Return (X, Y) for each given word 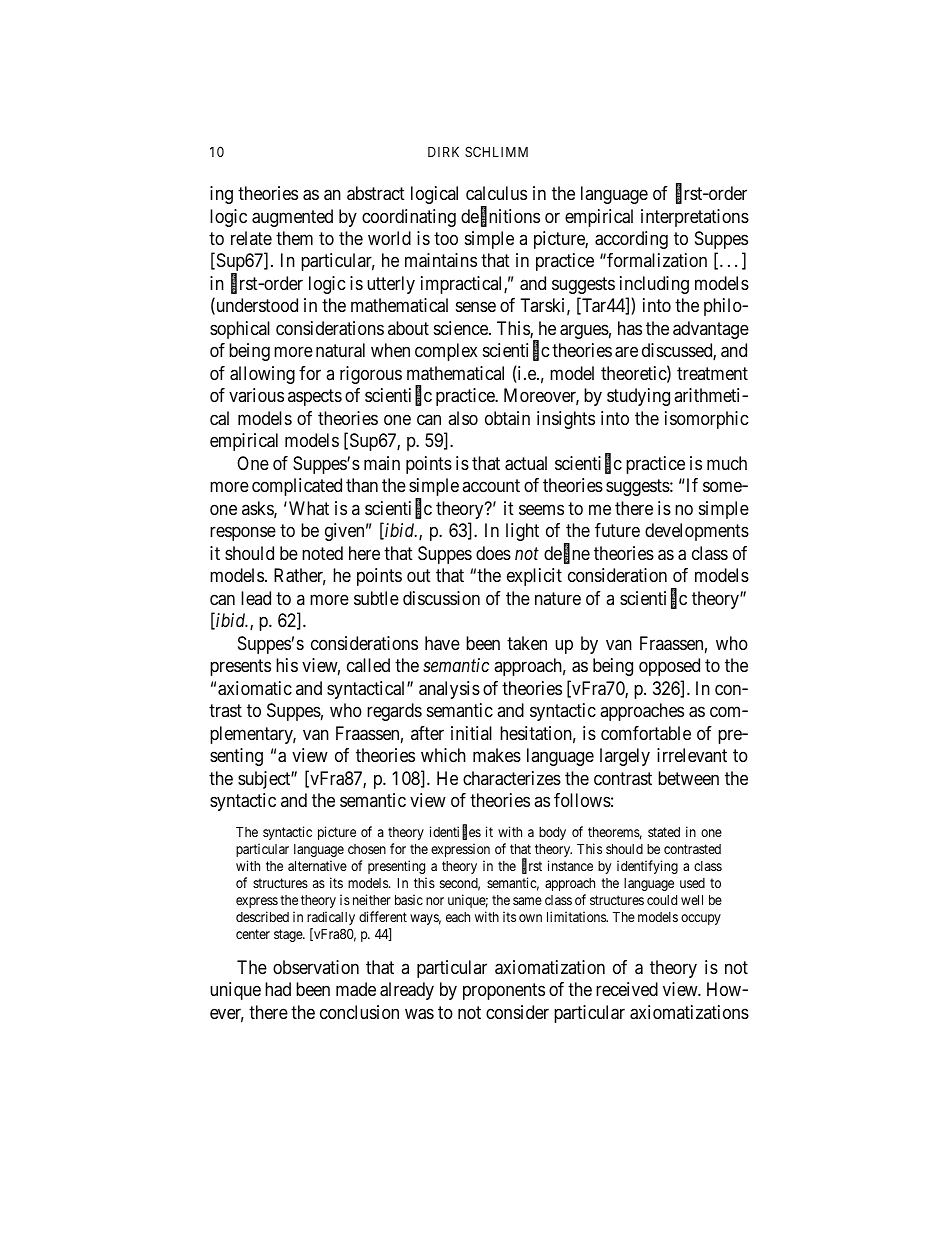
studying (638, 397)
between (688, 778)
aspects (315, 398)
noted (322, 553)
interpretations (695, 218)
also (463, 418)
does (493, 553)
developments (697, 532)
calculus (496, 193)
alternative (317, 865)
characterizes (512, 778)
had (278, 989)
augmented (292, 218)
